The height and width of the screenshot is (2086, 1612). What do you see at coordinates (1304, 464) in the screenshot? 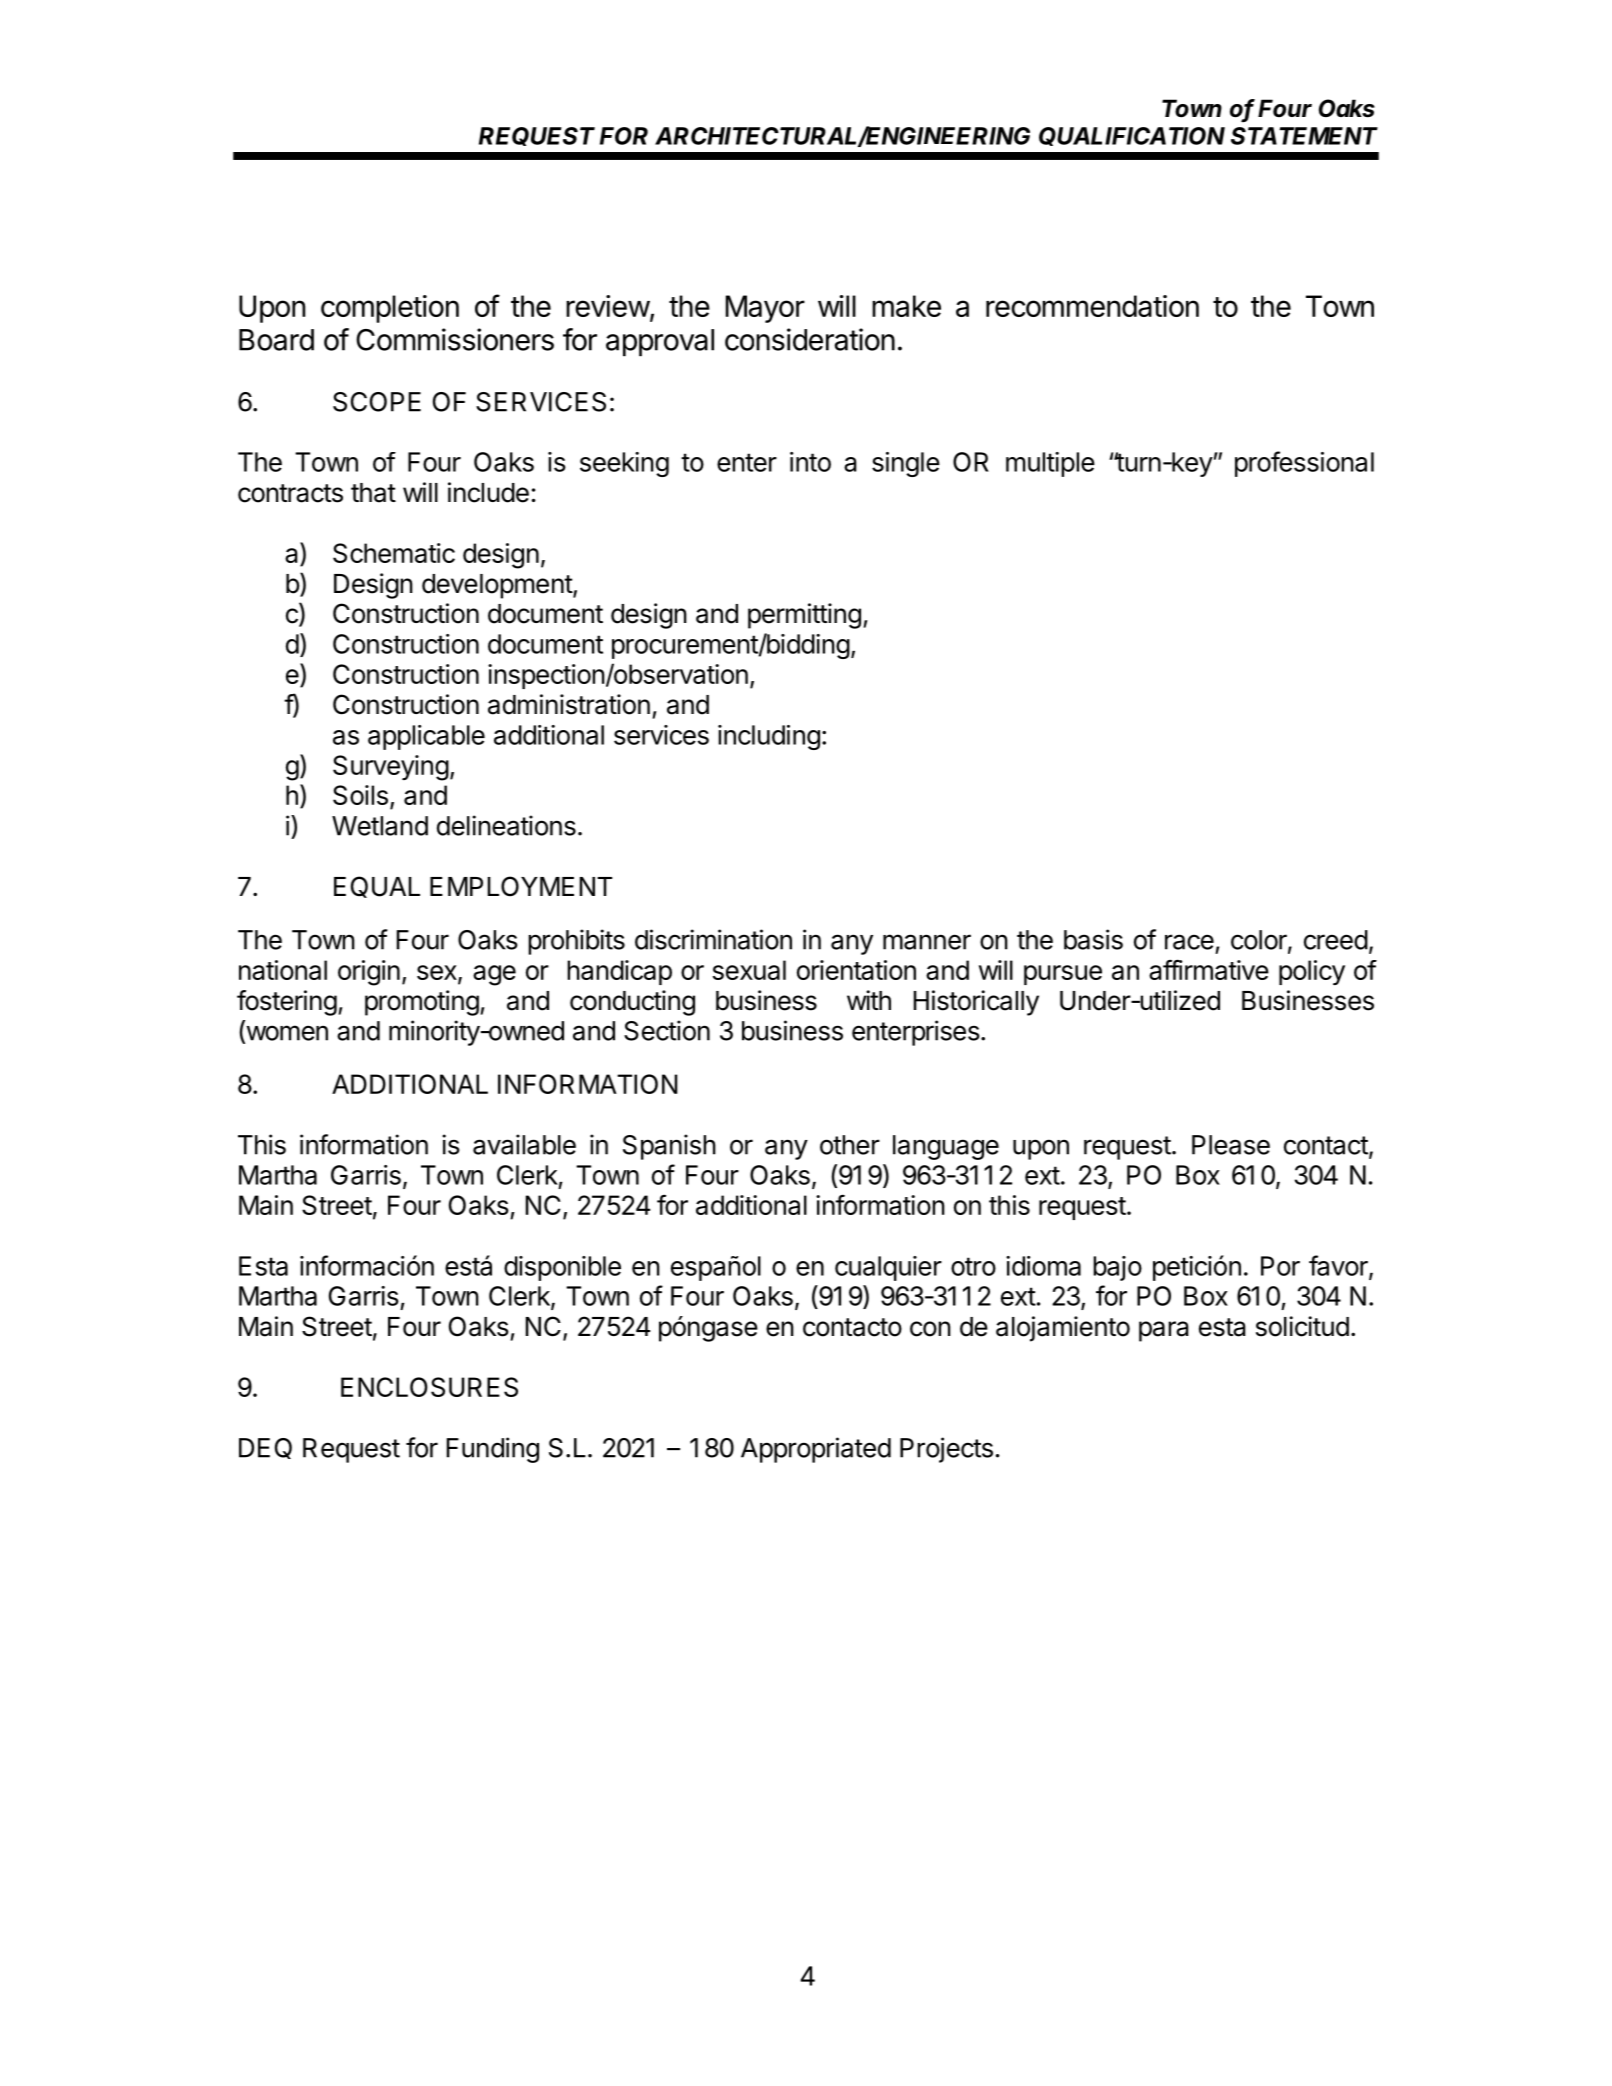
I see `professional` at bounding box center [1304, 464].
